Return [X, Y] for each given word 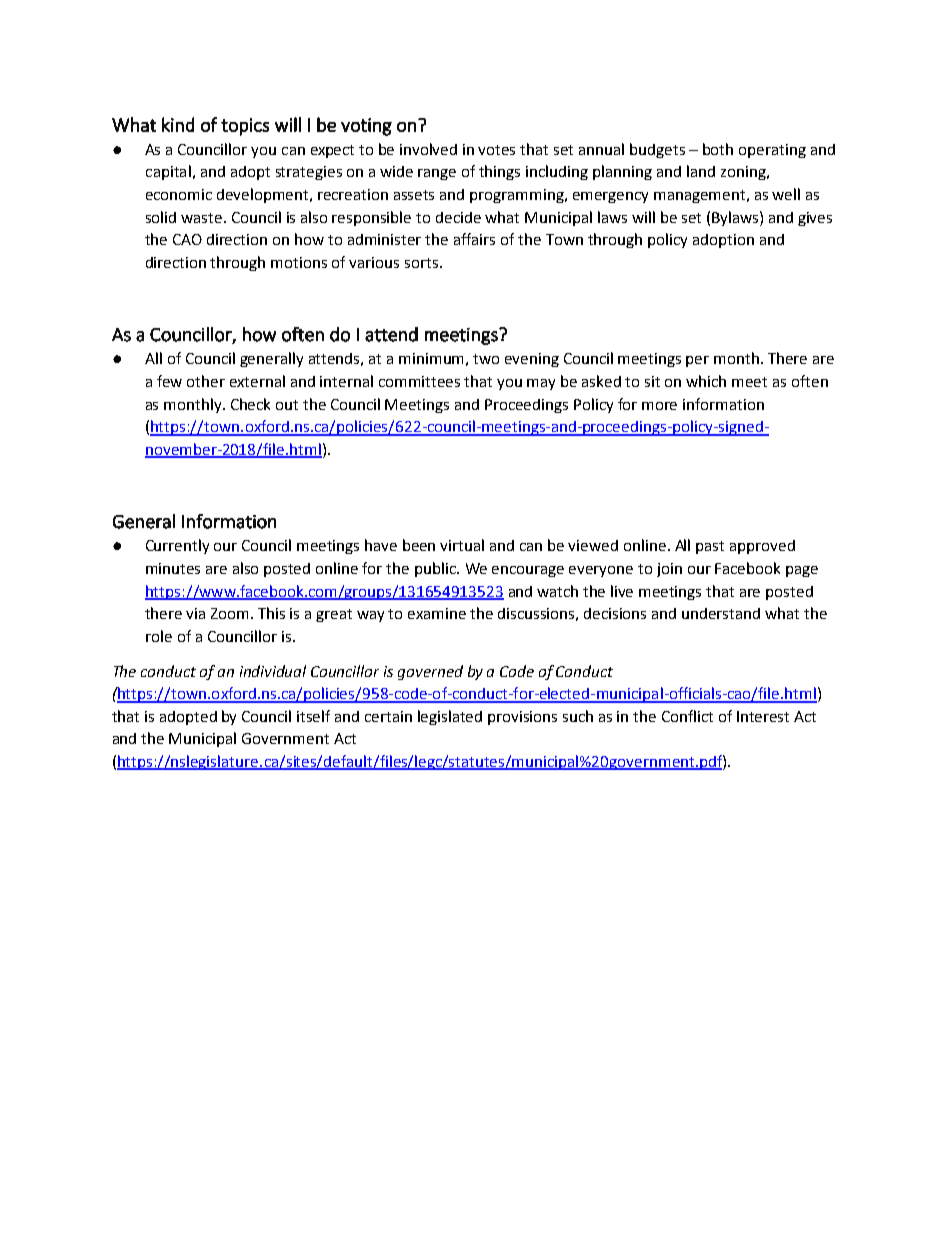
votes [496, 150]
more [659, 406]
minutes [173, 568]
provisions [522, 718]
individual [273, 671]
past [710, 547]
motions [299, 262]
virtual [462, 545]
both [718, 149]
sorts [421, 263]
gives [815, 219]
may [541, 384]
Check [250, 404]
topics [245, 127]
